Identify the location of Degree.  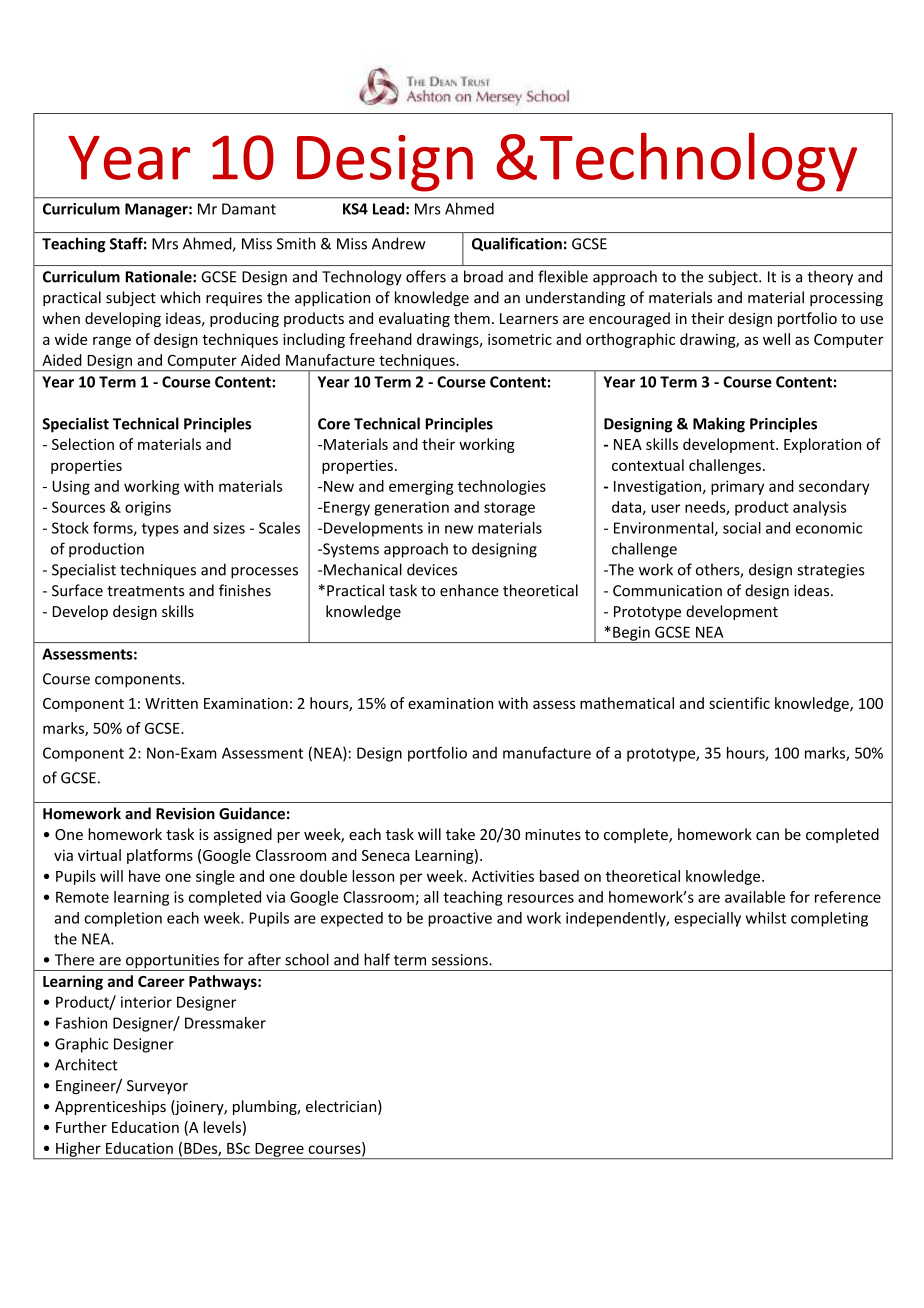
(279, 1151).
